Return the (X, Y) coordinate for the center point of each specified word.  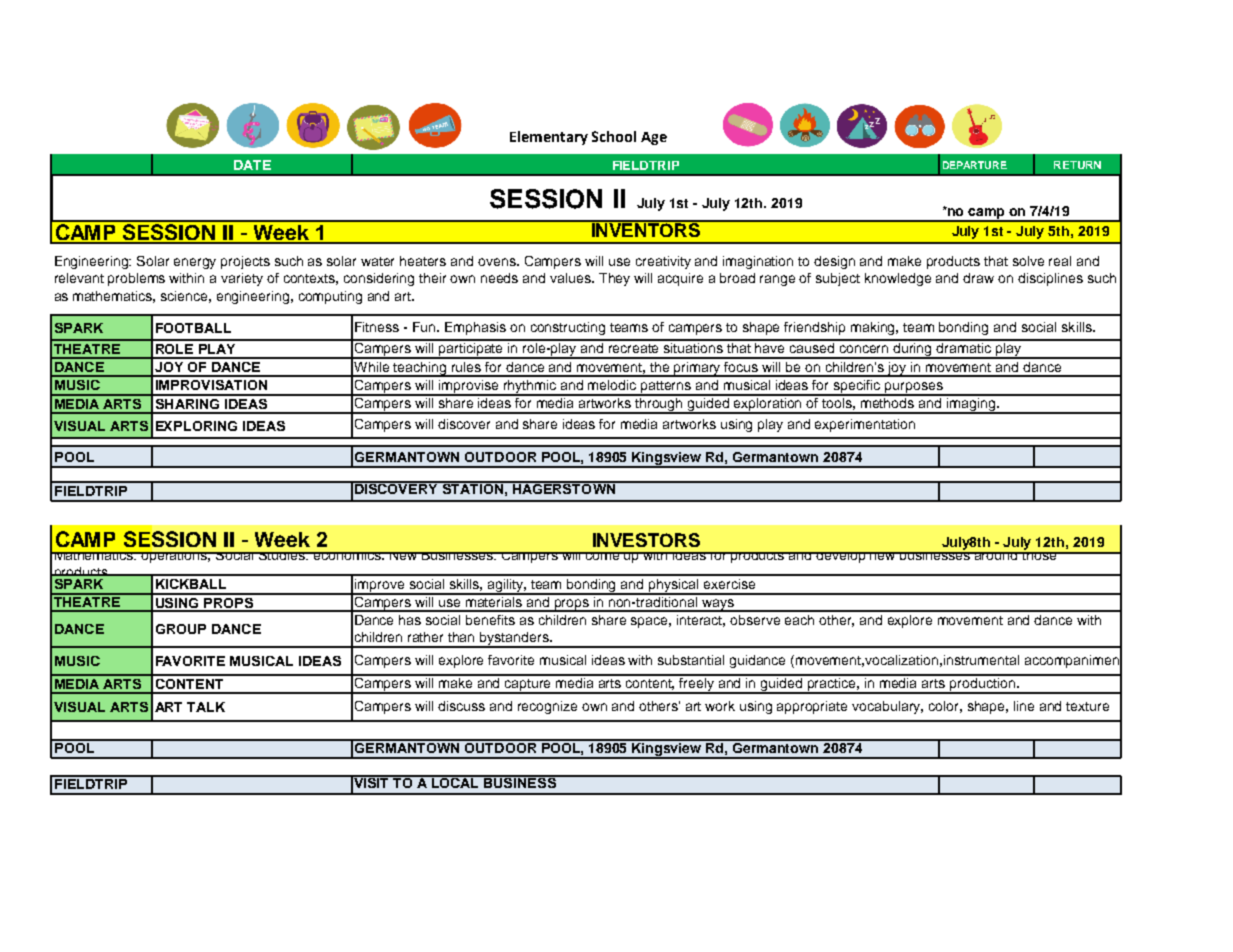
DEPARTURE (975, 165)
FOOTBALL (193, 328)
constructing (568, 328)
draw (978, 278)
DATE (252, 165)
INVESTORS (646, 540)
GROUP (181, 629)
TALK (206, 707)
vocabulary (887, 707)
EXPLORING (196, 426)
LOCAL (456, 781)
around (996, 556)
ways (718, 605)
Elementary (549, 138)
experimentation (865, 425)
